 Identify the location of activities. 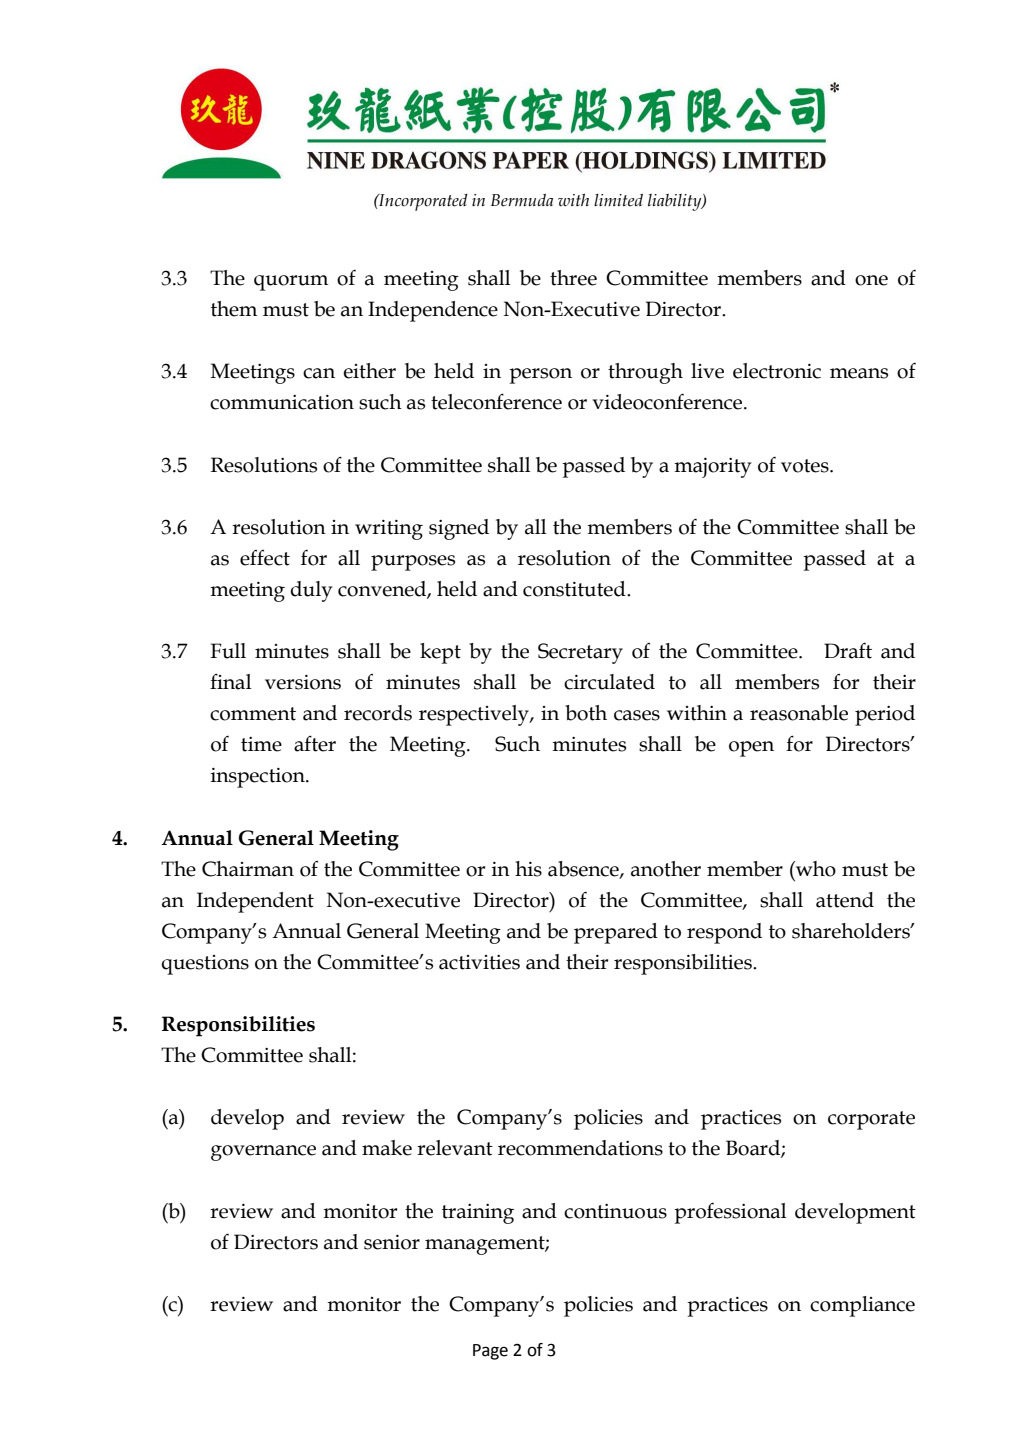
(479, 962).
